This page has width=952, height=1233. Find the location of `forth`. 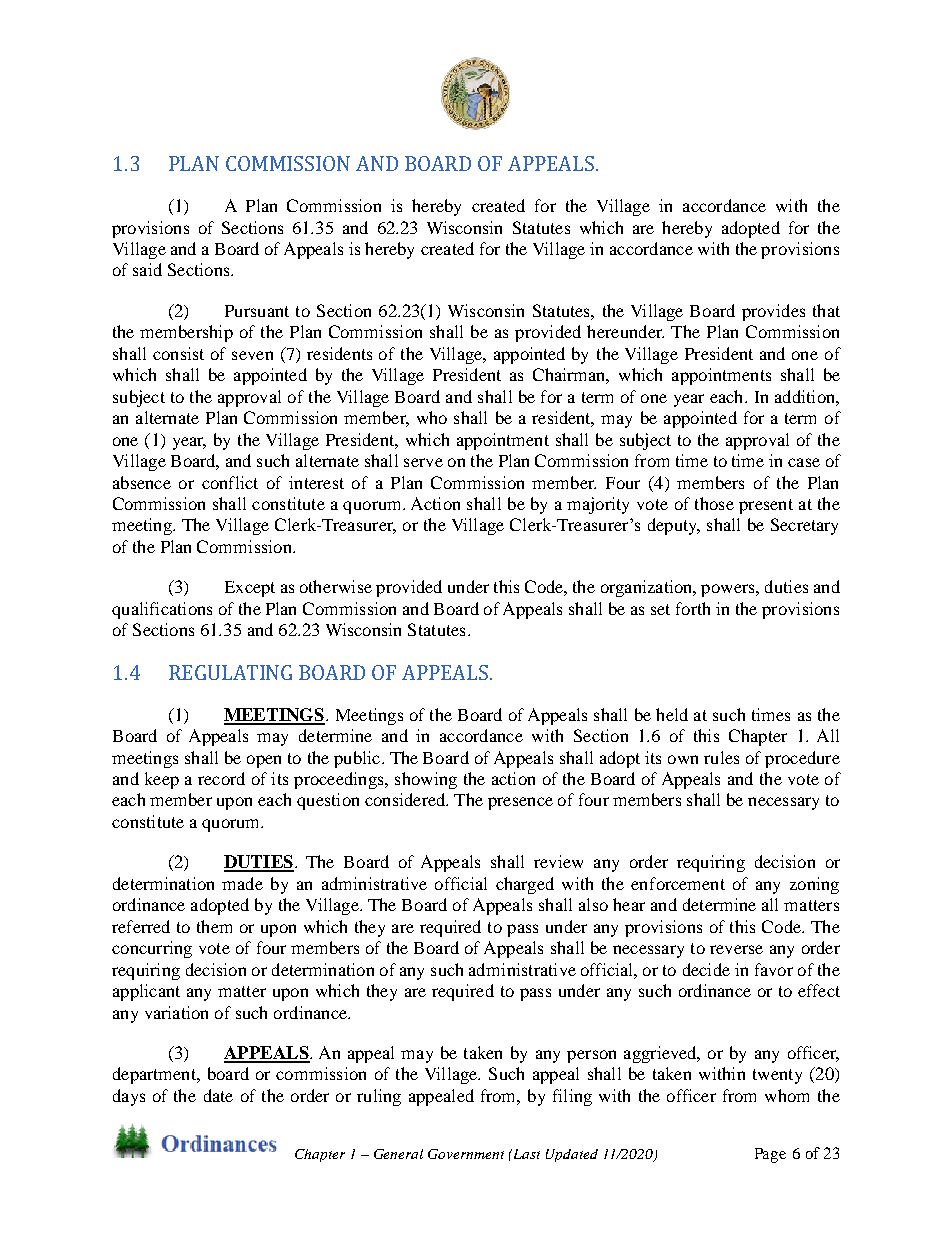

forth is located at coordinates (693, 608).
